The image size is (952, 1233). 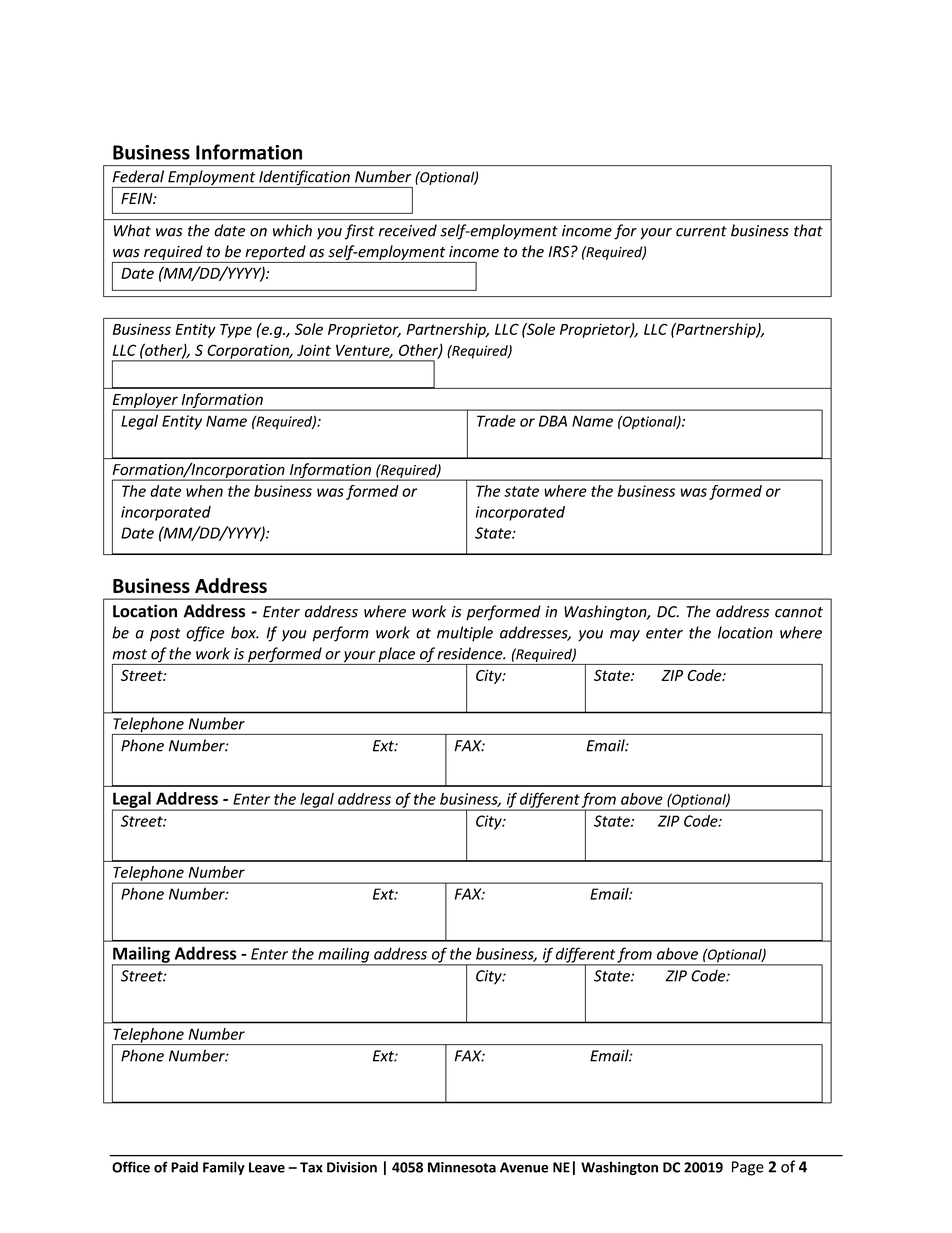 What do you see at coordinates (224, 1168) in the screenshot?
I see `Family` at bounding box center [224, 1168].
